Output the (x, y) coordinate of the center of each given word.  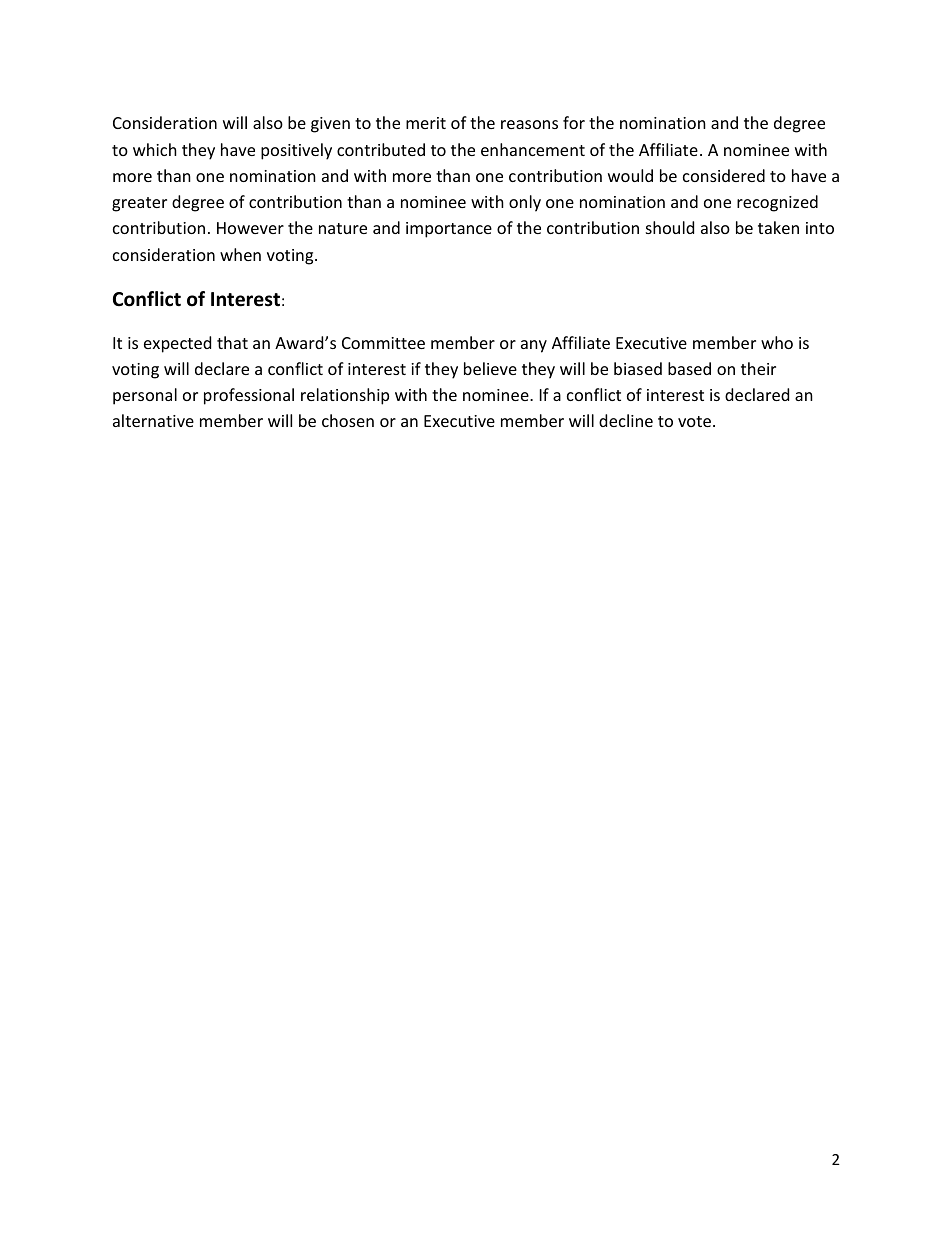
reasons (529, 124)
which (155, 149)
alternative (153, 420)
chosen (348, 420)
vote (696, 421)
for (574, 122)
